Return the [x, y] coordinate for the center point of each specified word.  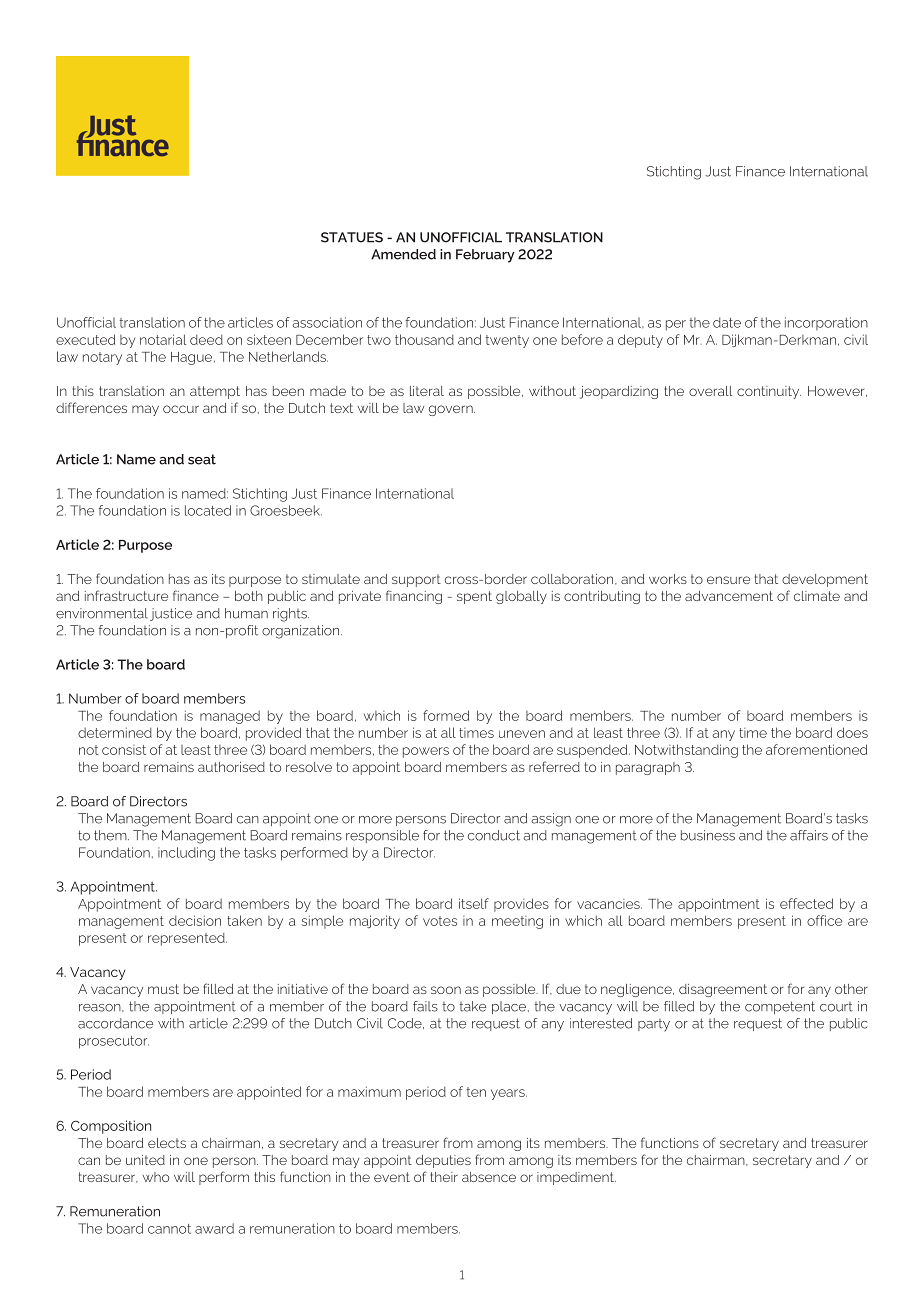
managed [230, 717]
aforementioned [816, 749]
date [727, 322]
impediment [576, 1178]
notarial [163, 339]
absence [489, 1177]
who [156, 1177]
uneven [522, 734]
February [485, 256]
